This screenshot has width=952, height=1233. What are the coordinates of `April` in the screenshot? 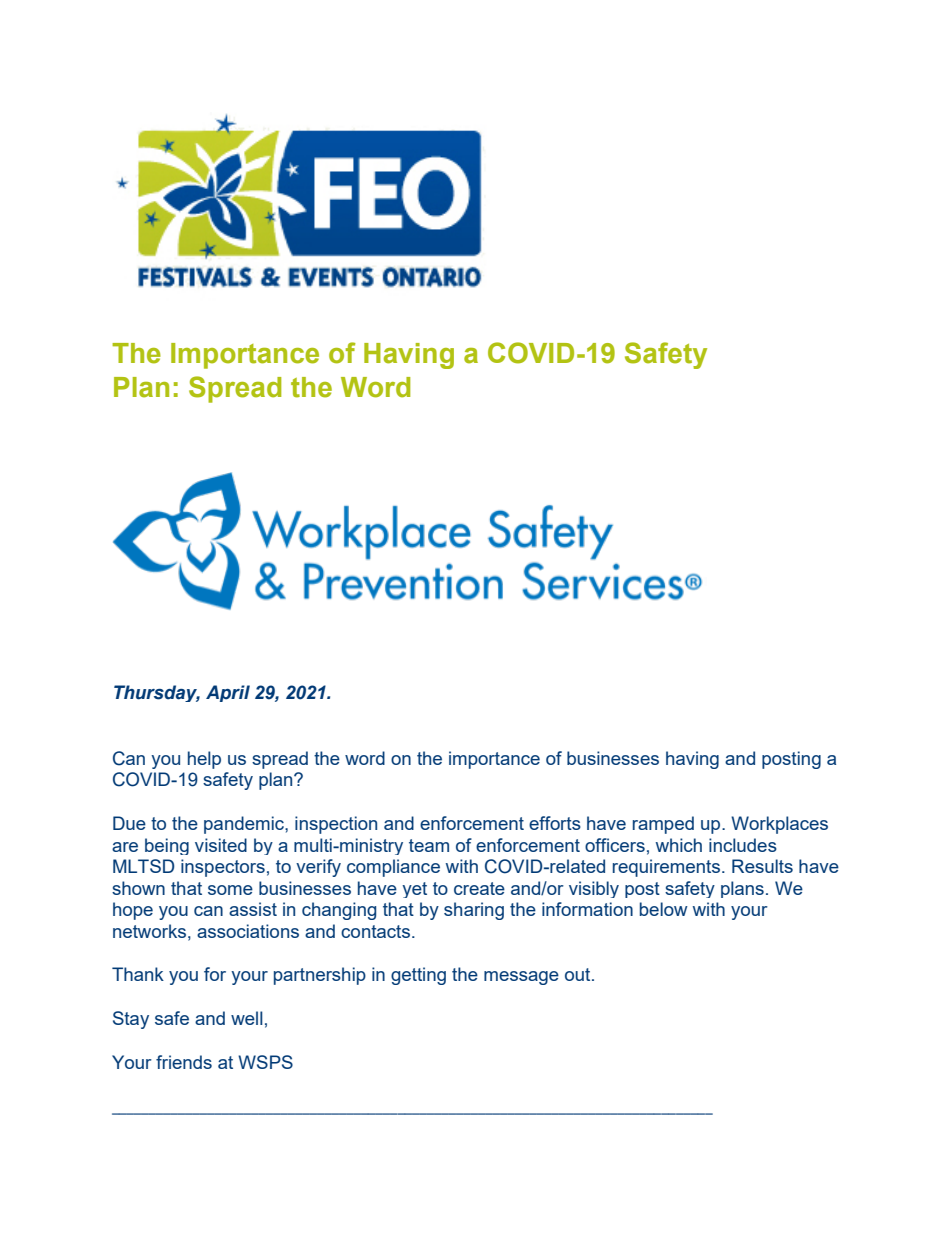 It's located at (228, 693).
